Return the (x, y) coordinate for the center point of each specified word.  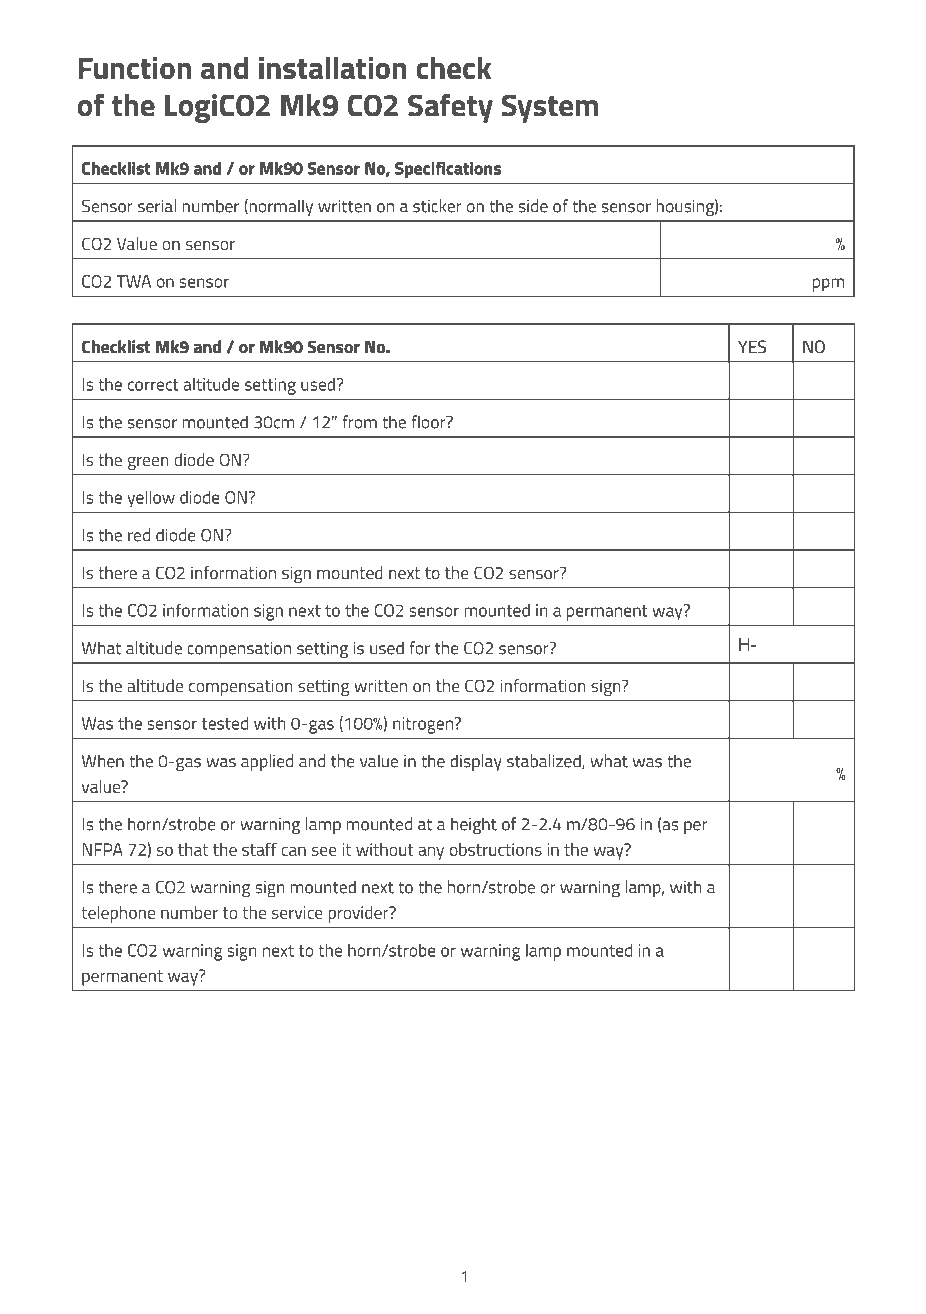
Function (135, 68)
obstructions (496, 849)
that (193, 849)
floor (429, 422)
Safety (450, 108)
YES (752, 346)
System (550, 108)
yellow (151, 499)
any (431, 853)
